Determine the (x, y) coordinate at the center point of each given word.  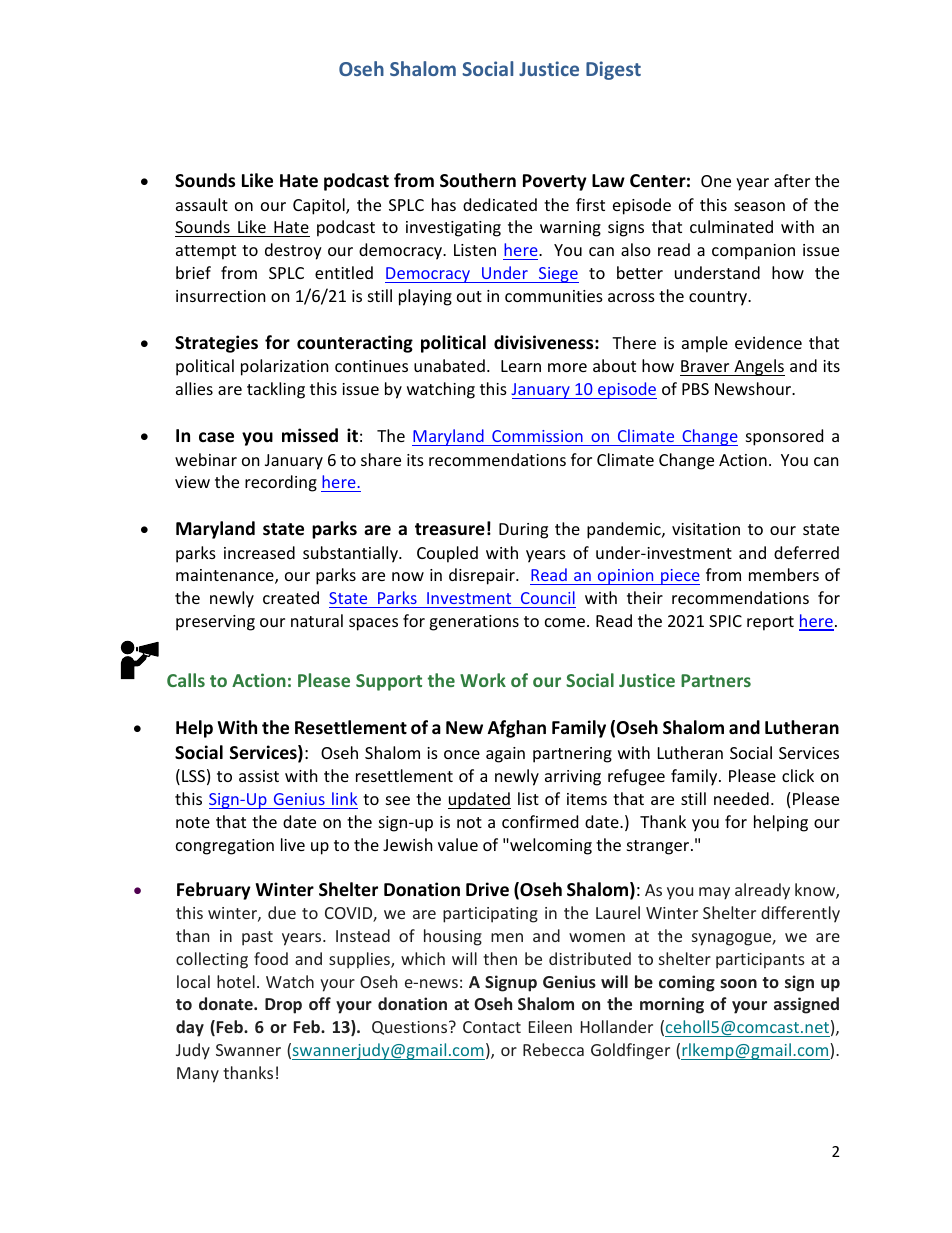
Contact (492, 1027)
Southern (478, 180)
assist (259, 776)
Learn (521, 366)
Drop (283, 1006)
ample (705, 344)
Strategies (216, 344)
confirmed (540, 821)
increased (259, 552)
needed (741, 798)
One (716, 181)
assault (202, 204)
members (784, 574)
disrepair (483, 576)
